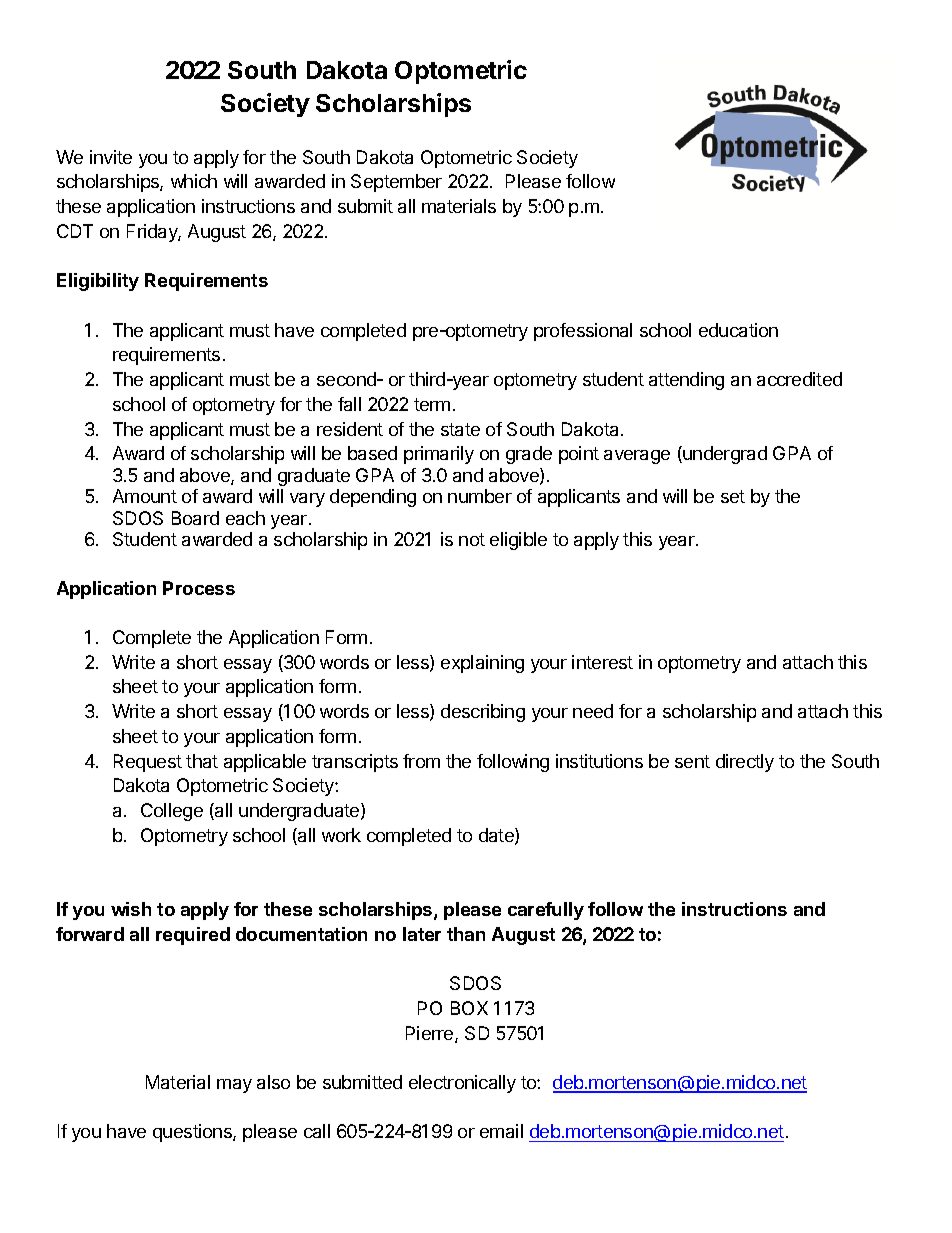  What do you see at coordinates (193, 1133) in the screenshot?
I see `questions` at bounding box center [193, 1133].
